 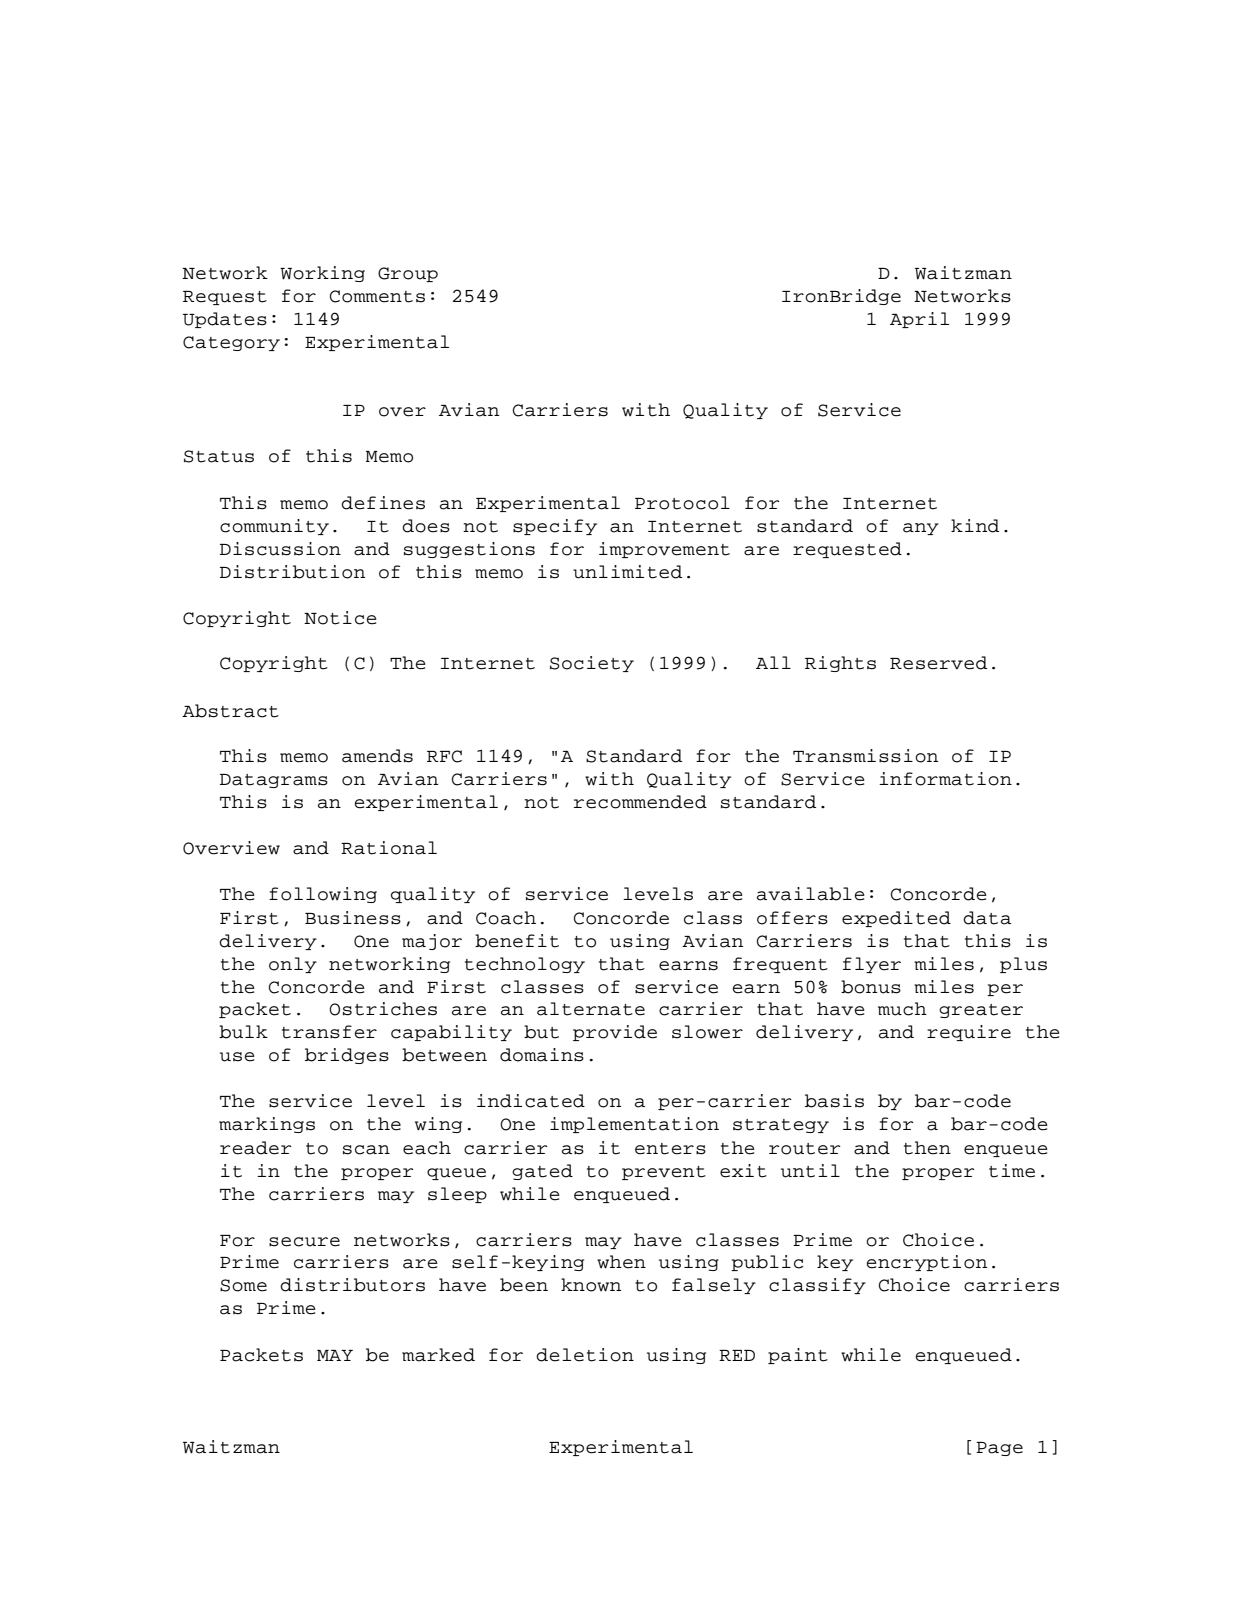 I want to click on Rational, so click(x=389, y=848).
